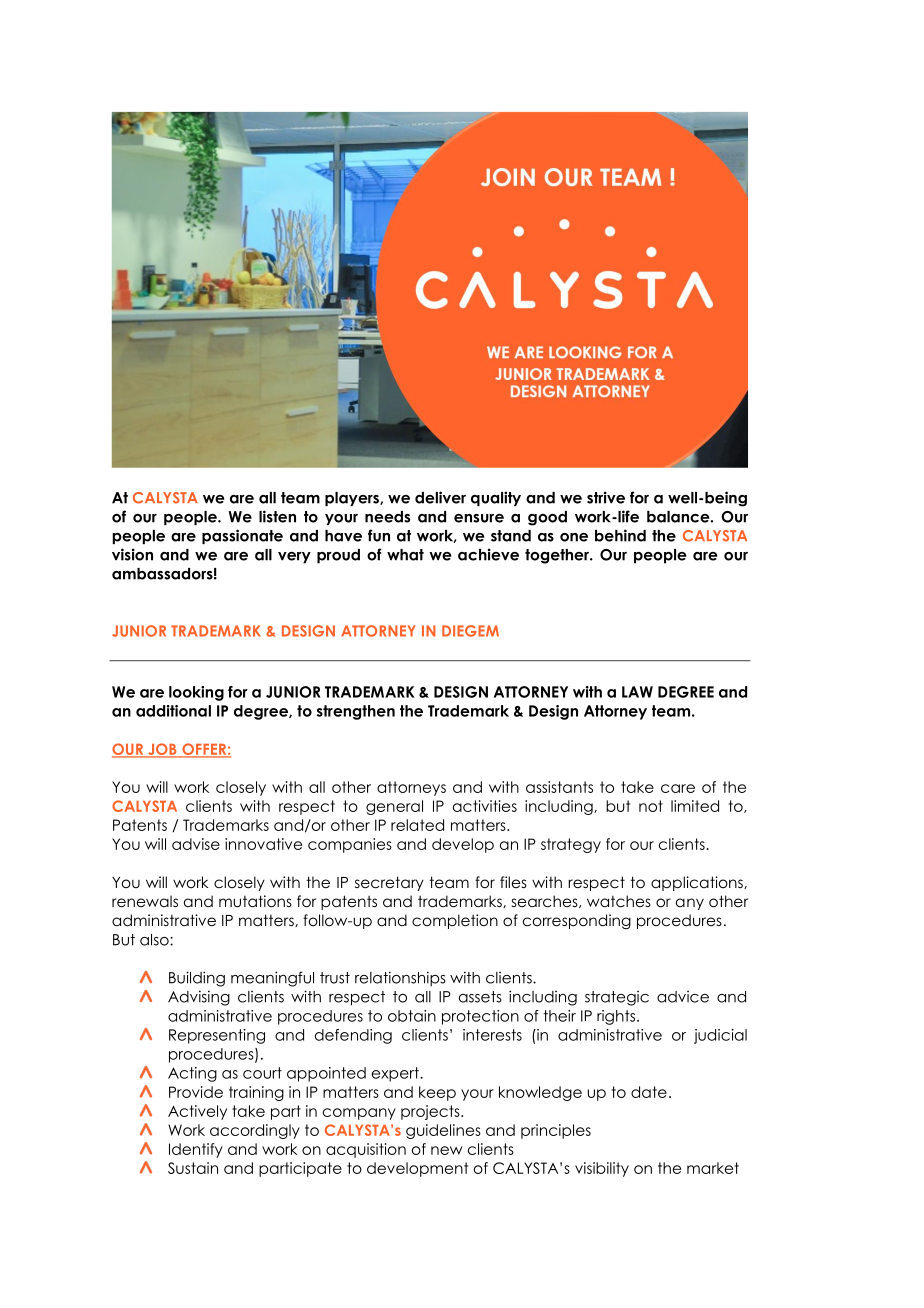 This image has width=924, height=1308. I want to click on strengthen, so click(356, 712).
